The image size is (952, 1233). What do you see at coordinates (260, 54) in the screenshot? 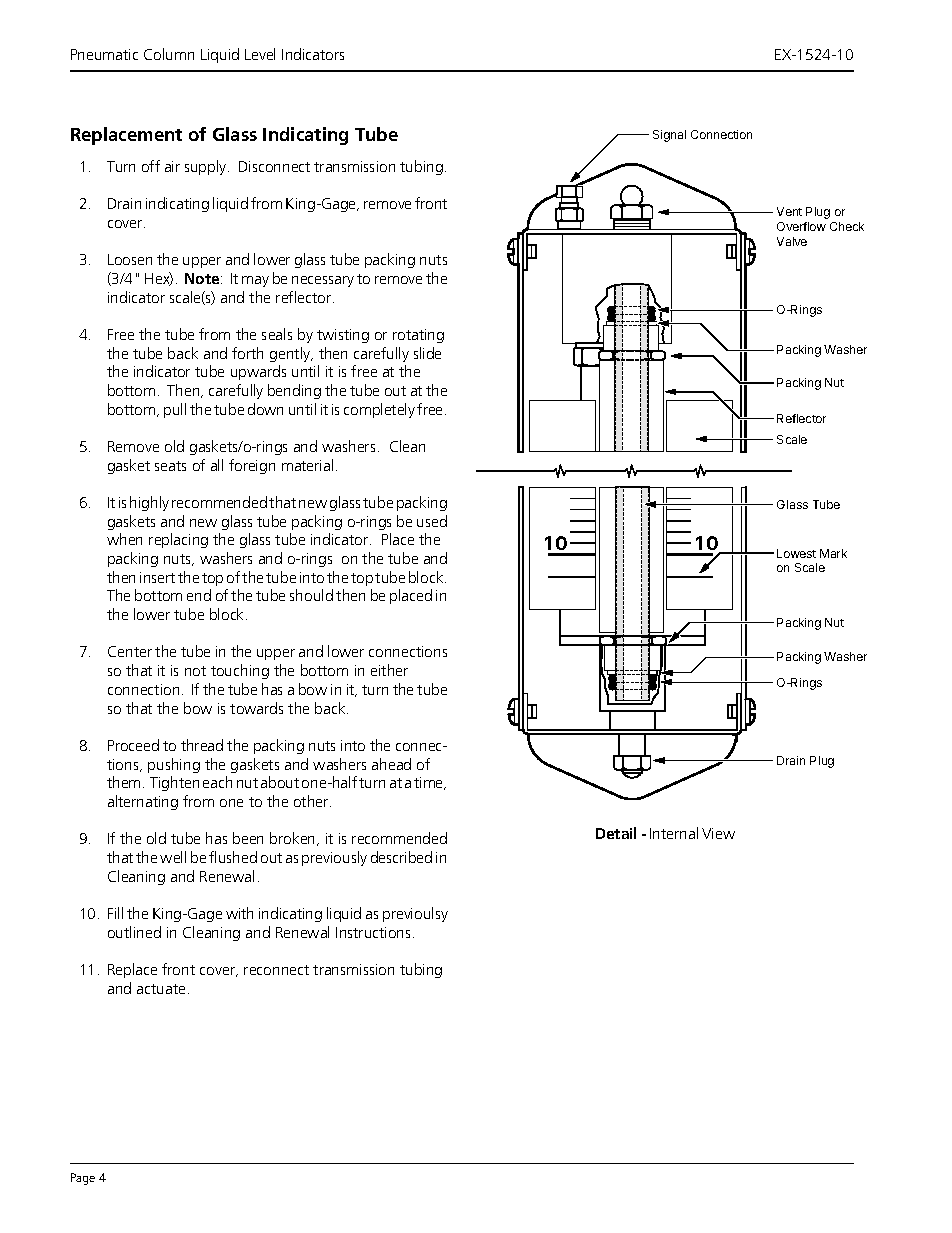
I see `Level` at bounding box center [260, 54].
